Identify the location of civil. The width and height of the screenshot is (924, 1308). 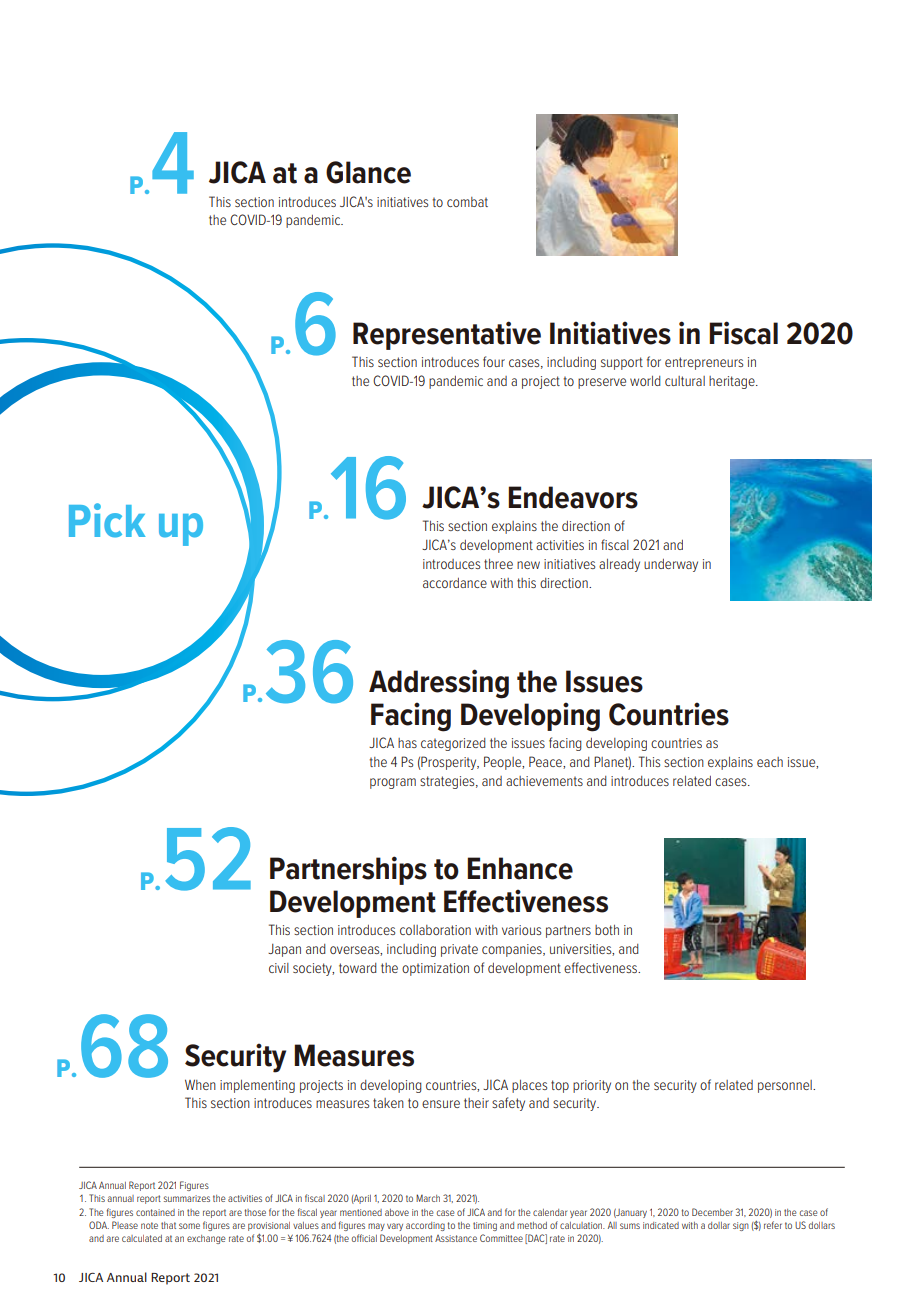
(279, 968).
